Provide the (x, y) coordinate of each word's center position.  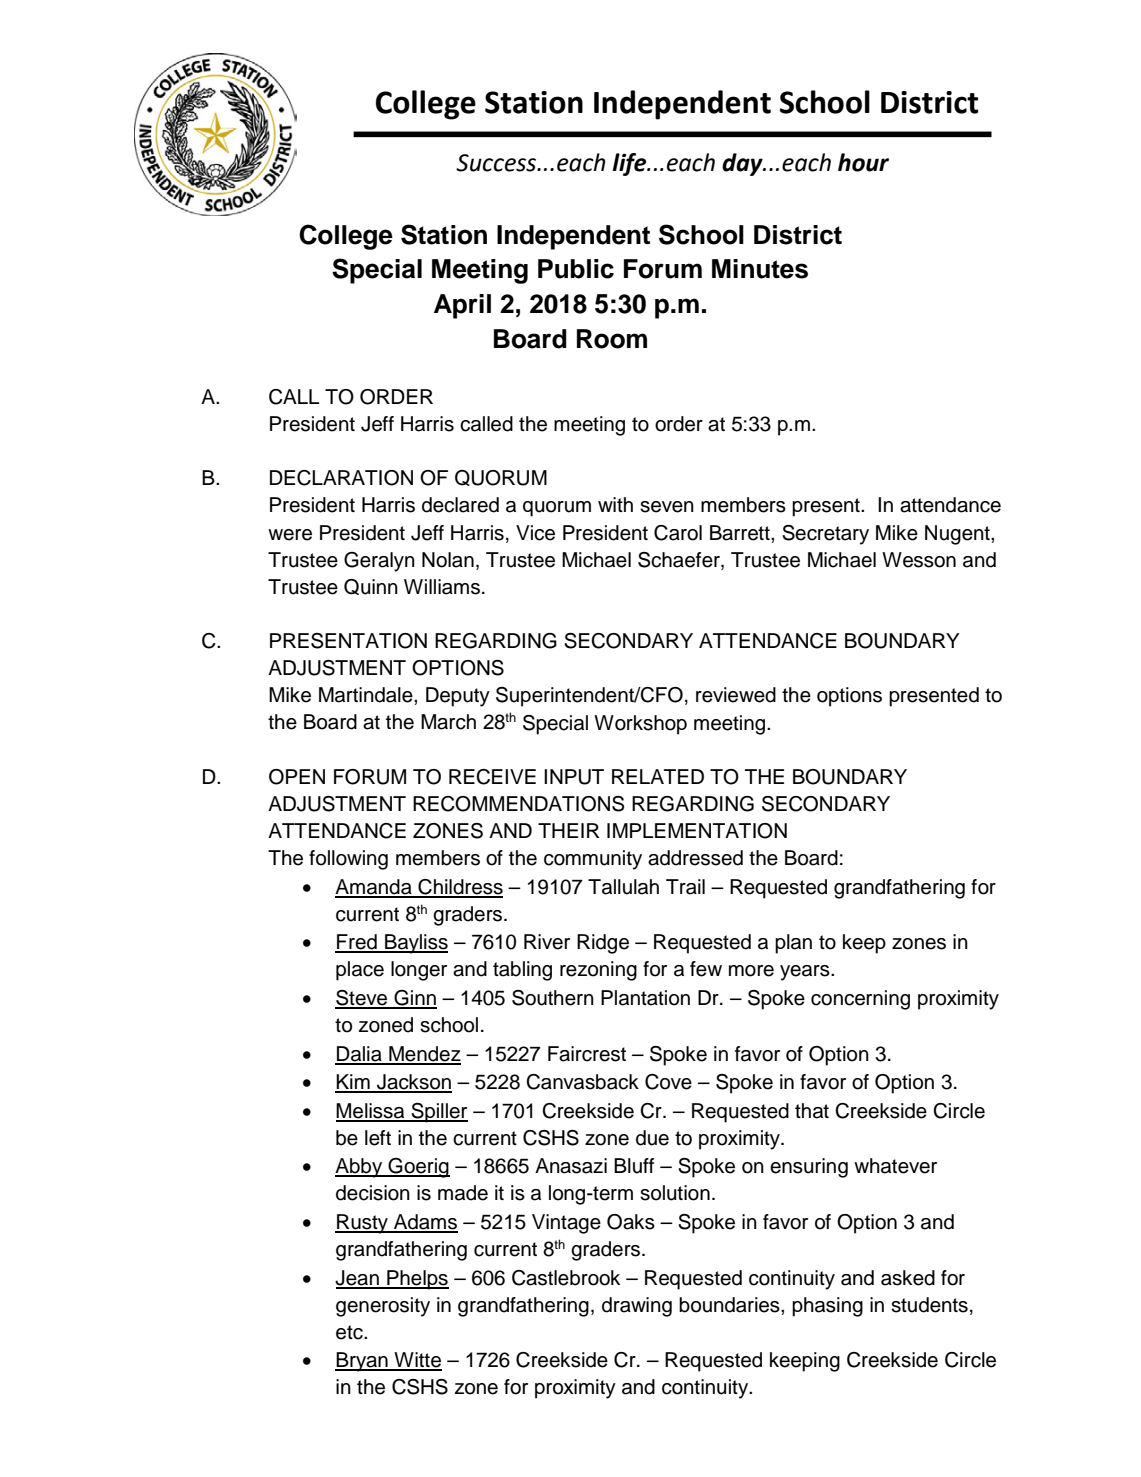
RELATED (658, 776)
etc (350, 1332)
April (462, 306)
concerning (860, 1000)
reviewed (736, 695)
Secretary (825, 535)
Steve (362, 999)
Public (576, 269)
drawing (637, 1307)
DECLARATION (341, 478)
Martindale (367, 695)
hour (863, 162)
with (615, 504)
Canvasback (582, 1082)
